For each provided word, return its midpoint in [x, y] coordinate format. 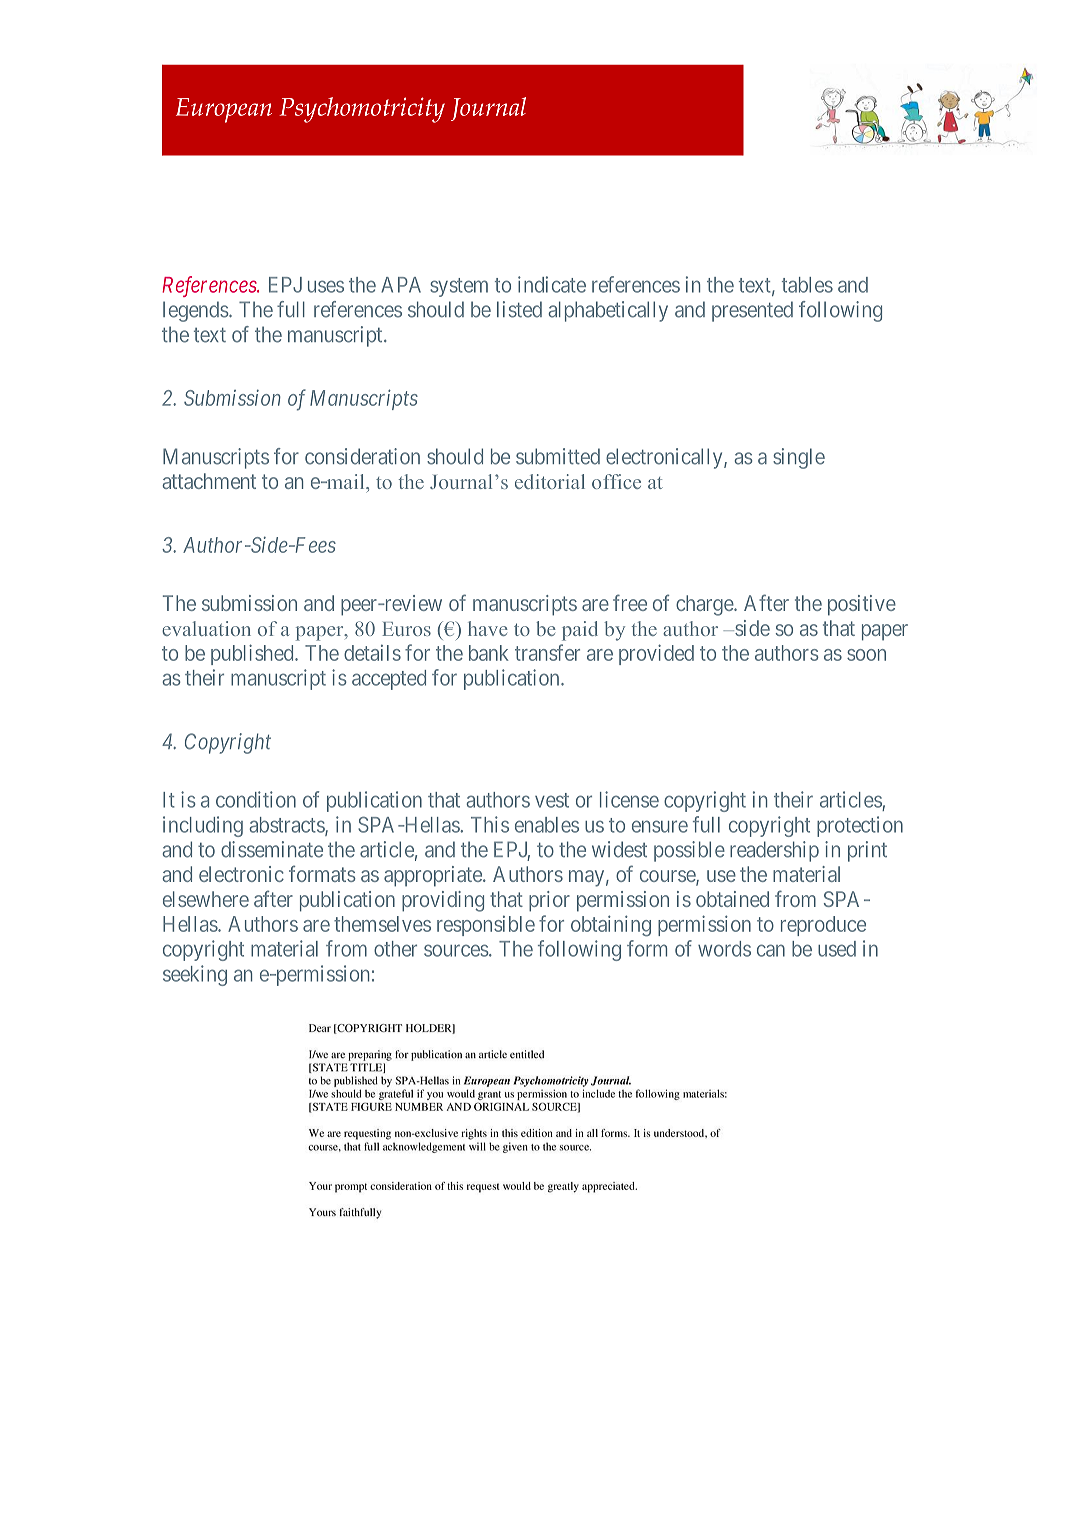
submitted [558, 456]
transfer [547, 652]
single [799, 458]
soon [866, 655]
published [253, 654]
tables [807, 285]
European [224, 110]
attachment [209, 481]
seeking [195, 975]
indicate [552, 284]
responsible [486, 926]
